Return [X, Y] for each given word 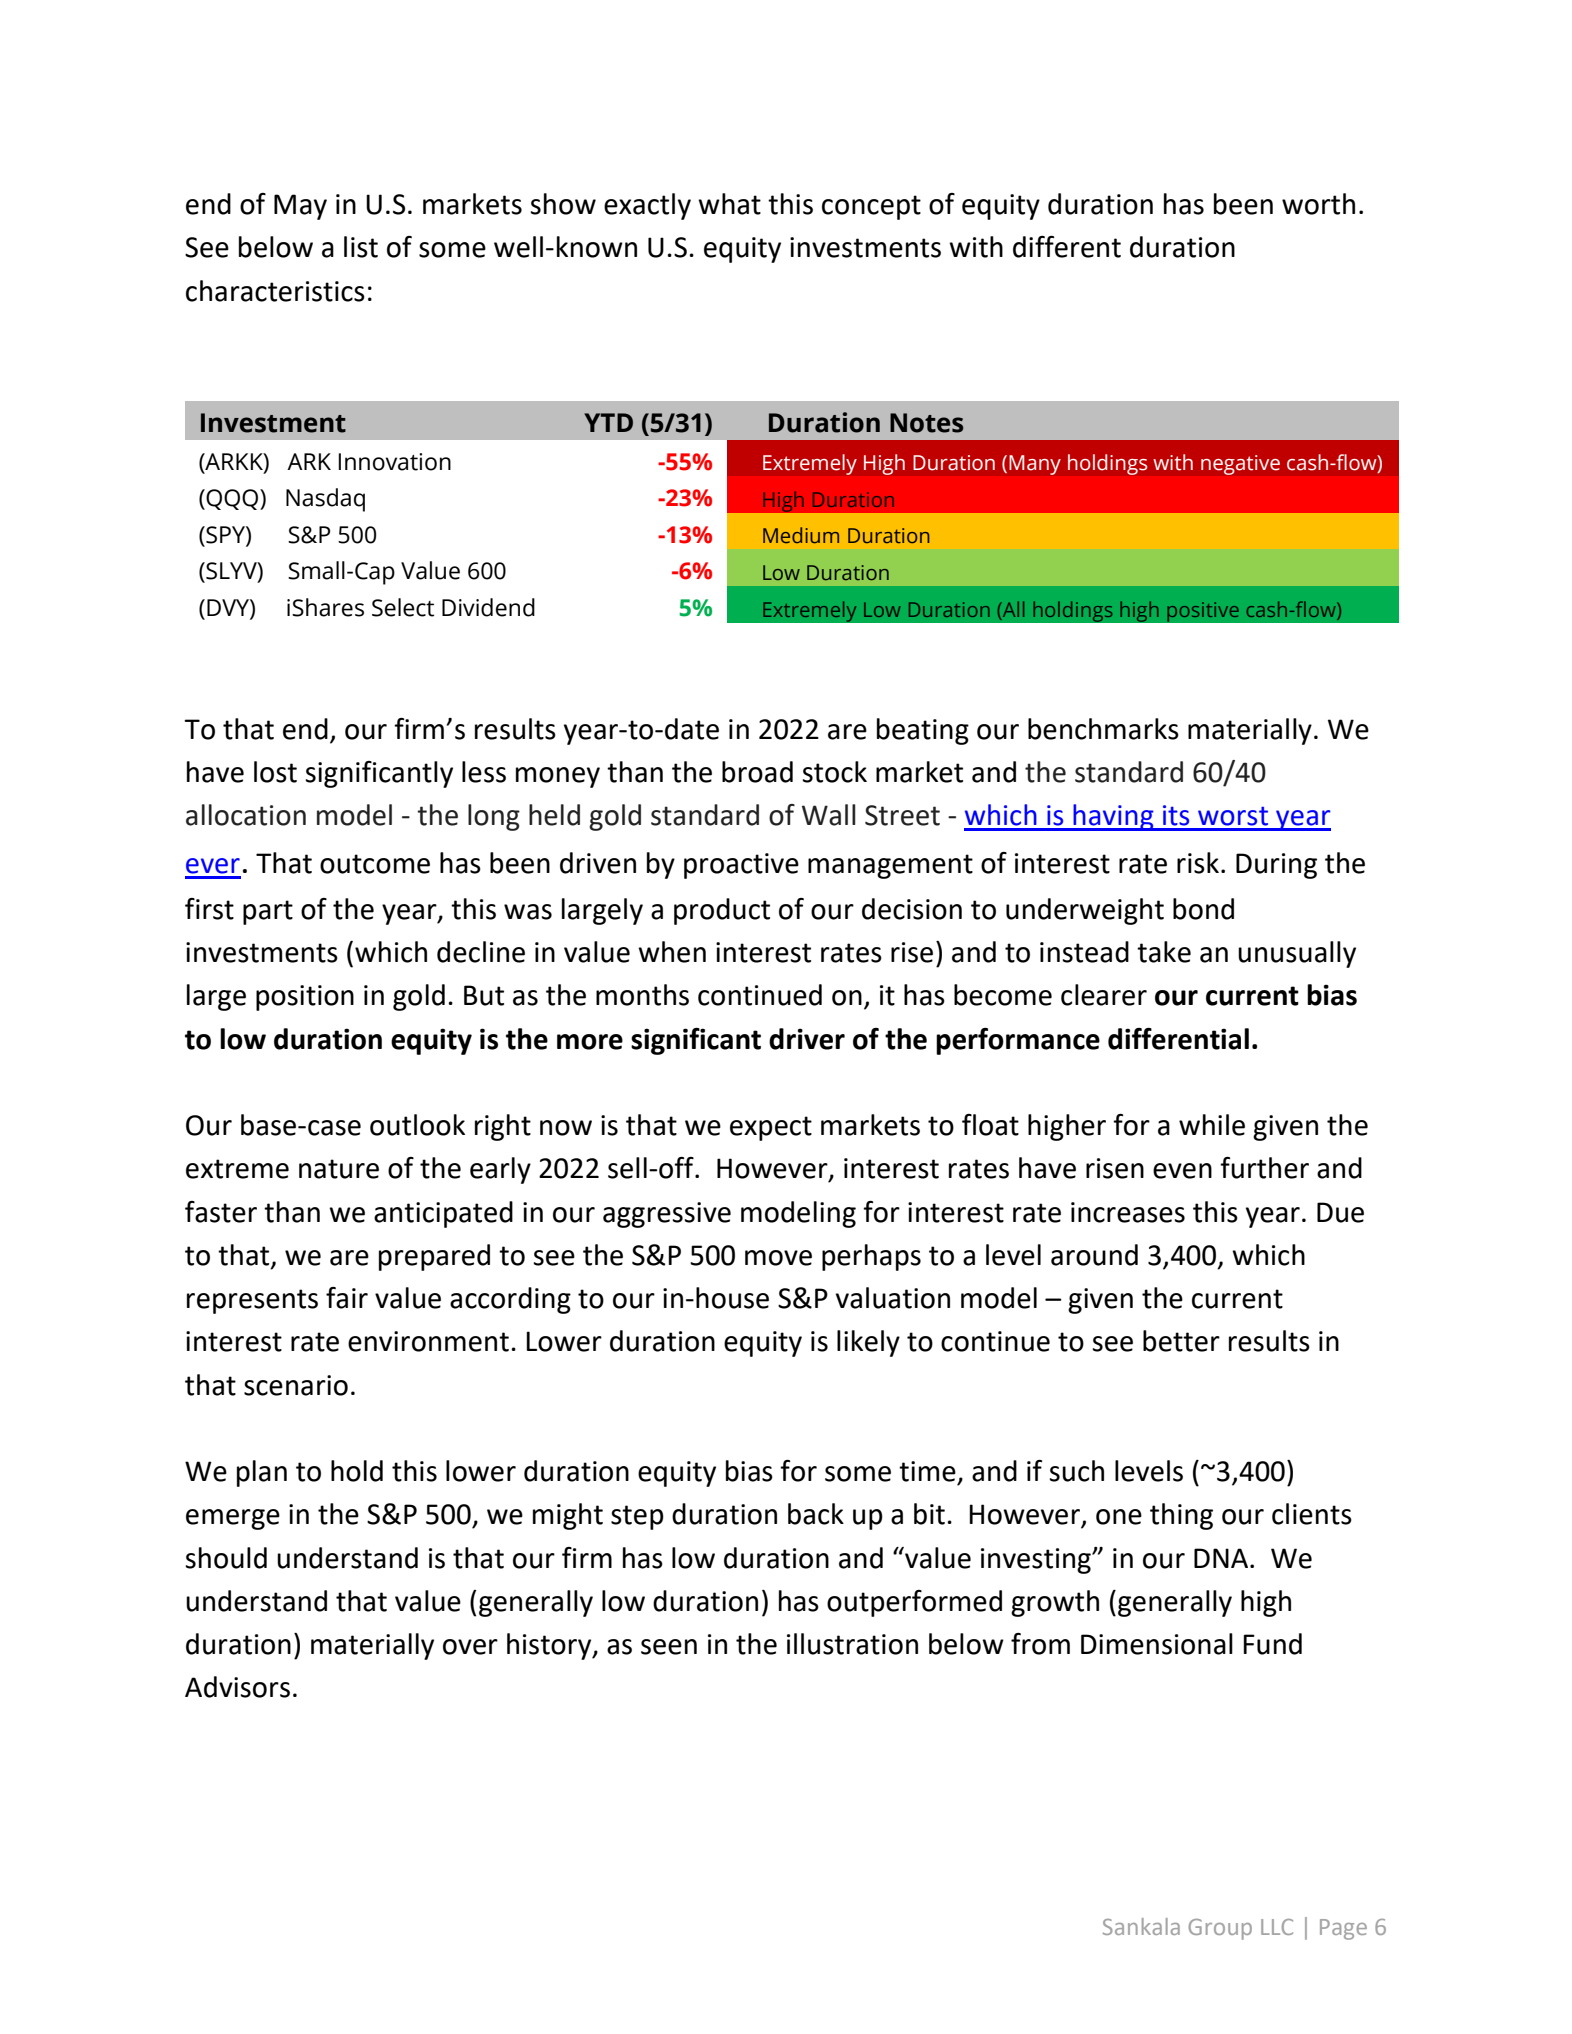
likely [868, 1343]
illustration [852, 1644]
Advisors [237, 1687]
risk [1198, 863]
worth [1318, 204]
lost [275, 772]
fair [347, 1298]
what [729, 204]
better [1181, 1341]
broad [757, 772]
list [361, 247]
